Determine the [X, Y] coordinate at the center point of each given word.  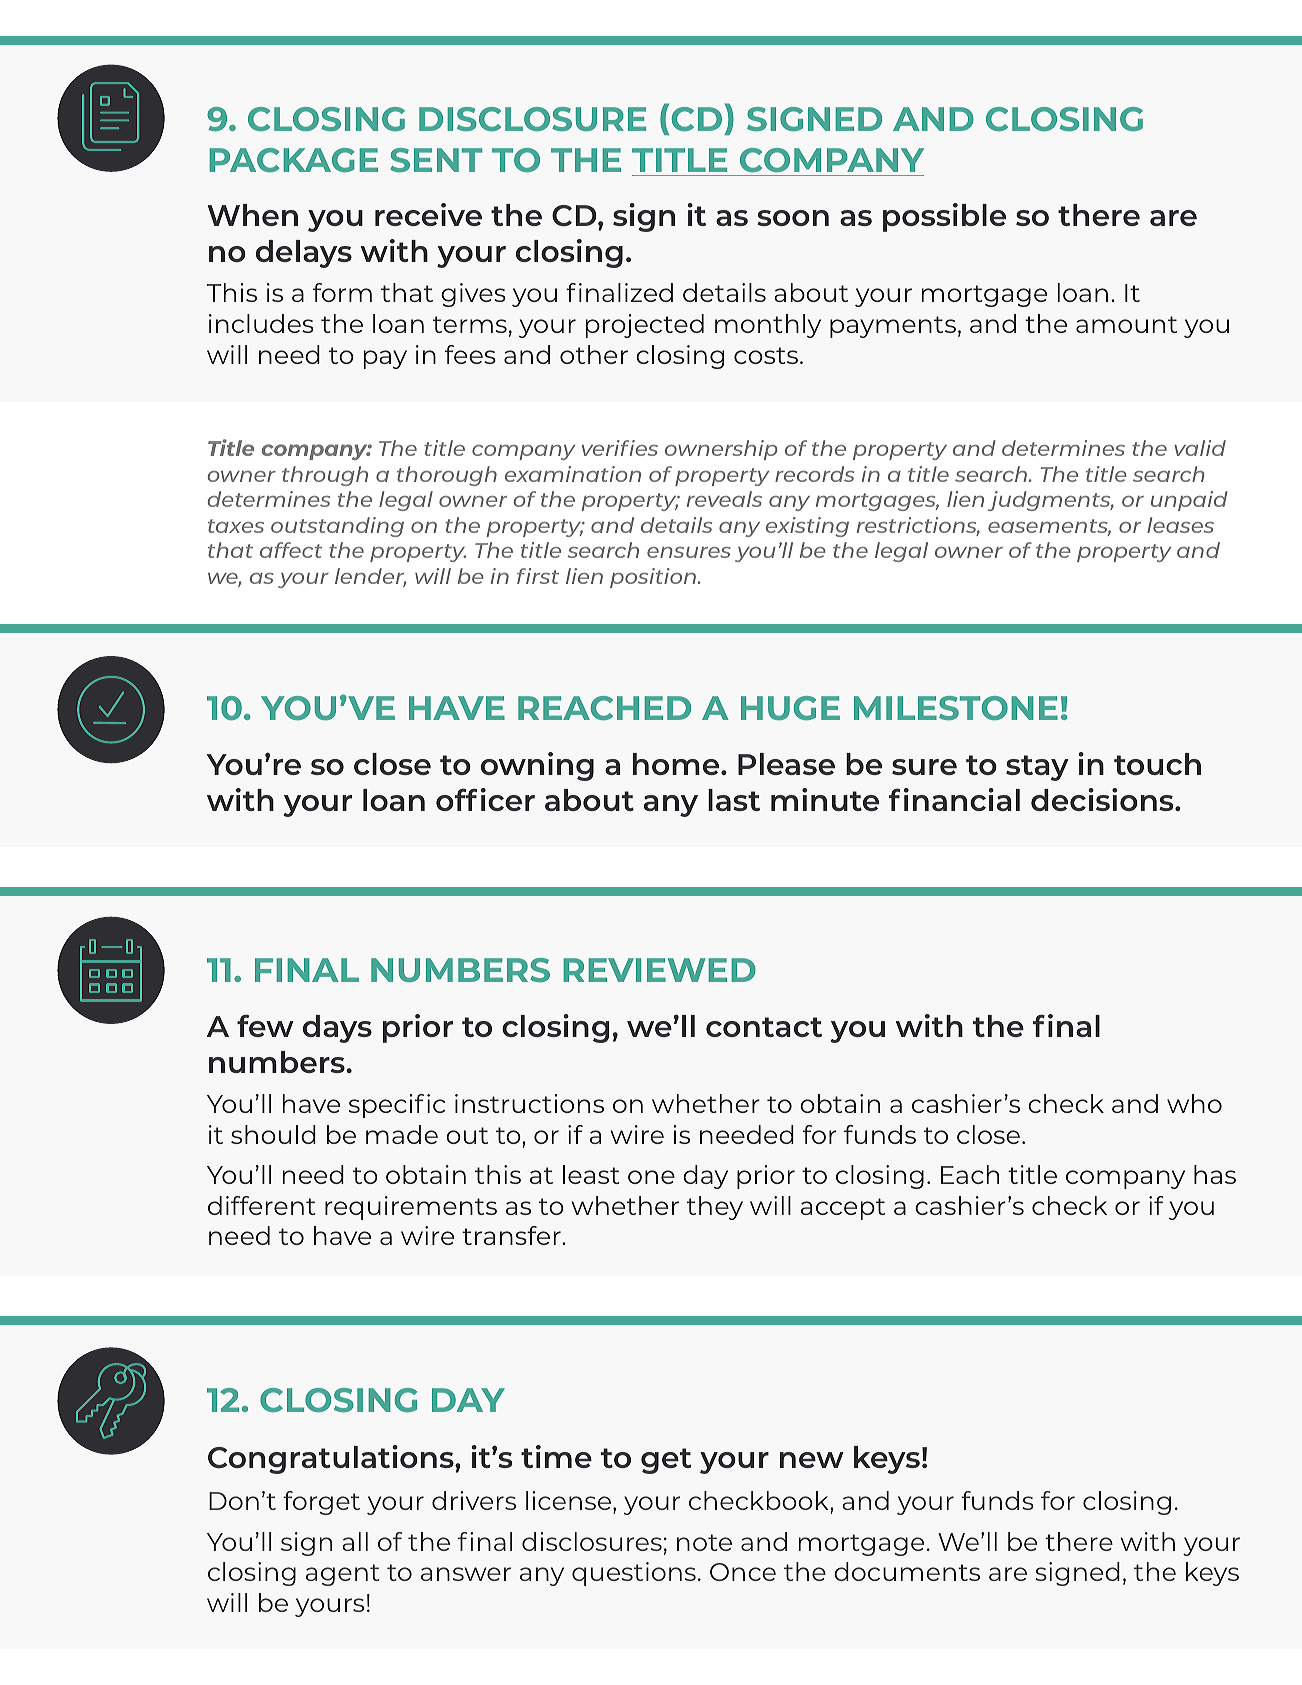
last [734, 800]
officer [485, 799]
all [355, 1541]
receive [428, 214]
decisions [1103, 799]
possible [944, 217]
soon [793, 218]
